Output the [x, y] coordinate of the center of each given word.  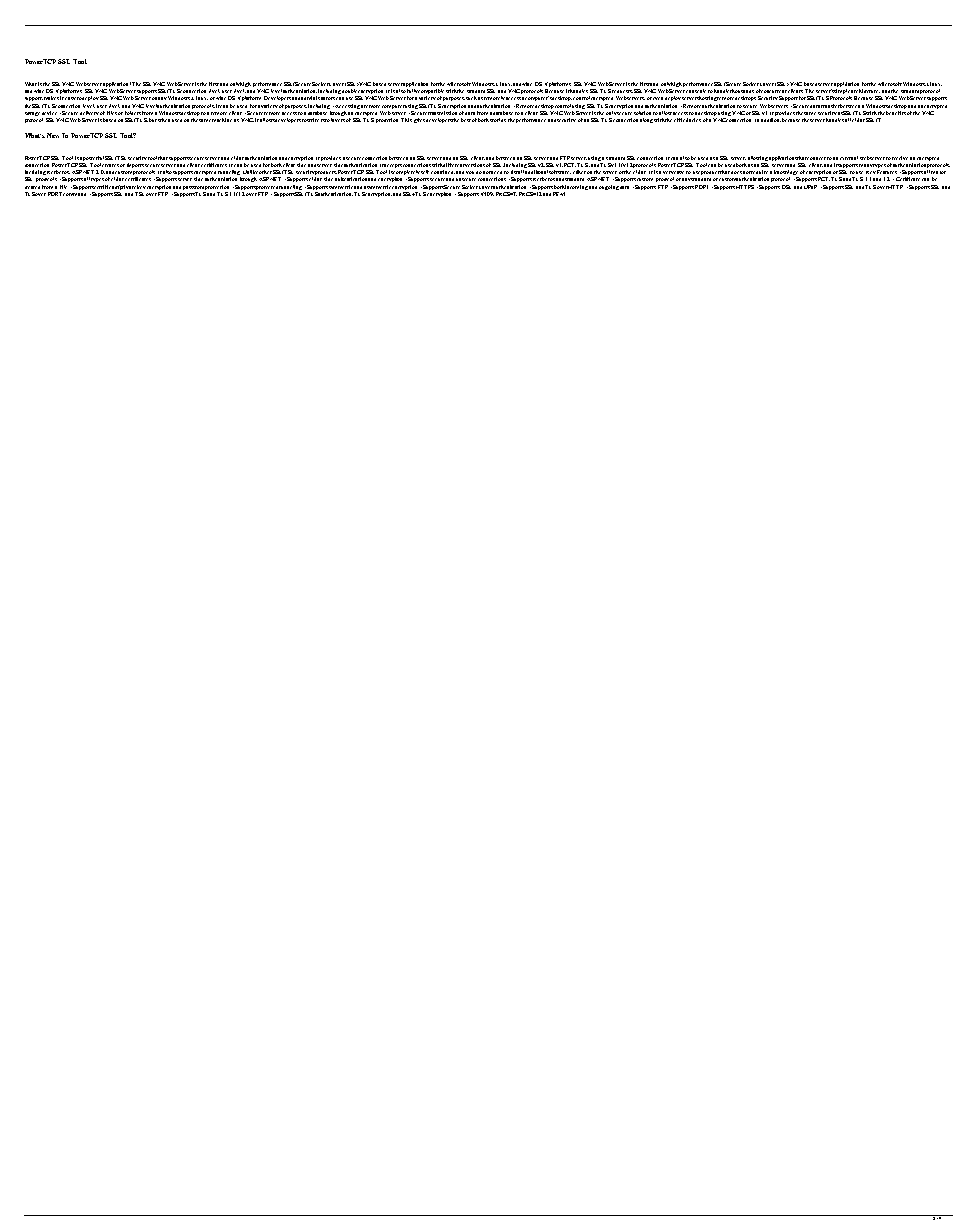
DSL [786, 187]
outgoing [609, 187]
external [849, 158]
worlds [498, 120]
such [471, 98]
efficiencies [687, 120]
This [406, 120]
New [53, 135]
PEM [559, 194]
